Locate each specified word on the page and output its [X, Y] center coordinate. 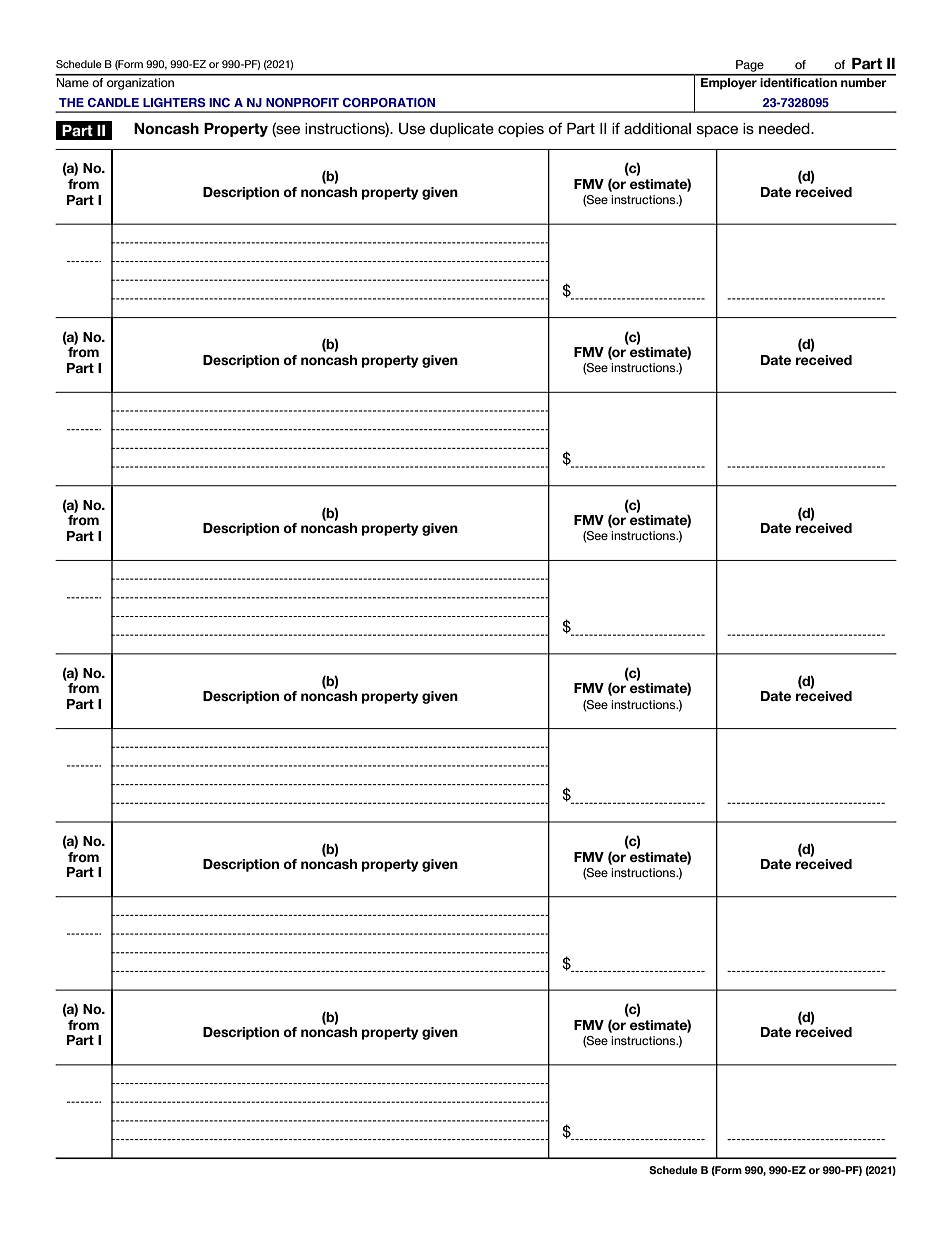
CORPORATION [389, 102]
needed [785, 128]
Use [412, 129]
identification [799, 81]
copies [521, 130]
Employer [729, 82]
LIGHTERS [174, 102]
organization [141, 82]
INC [219, 102]
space [717, 131]
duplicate [462, 130]
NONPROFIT [302, 102]
